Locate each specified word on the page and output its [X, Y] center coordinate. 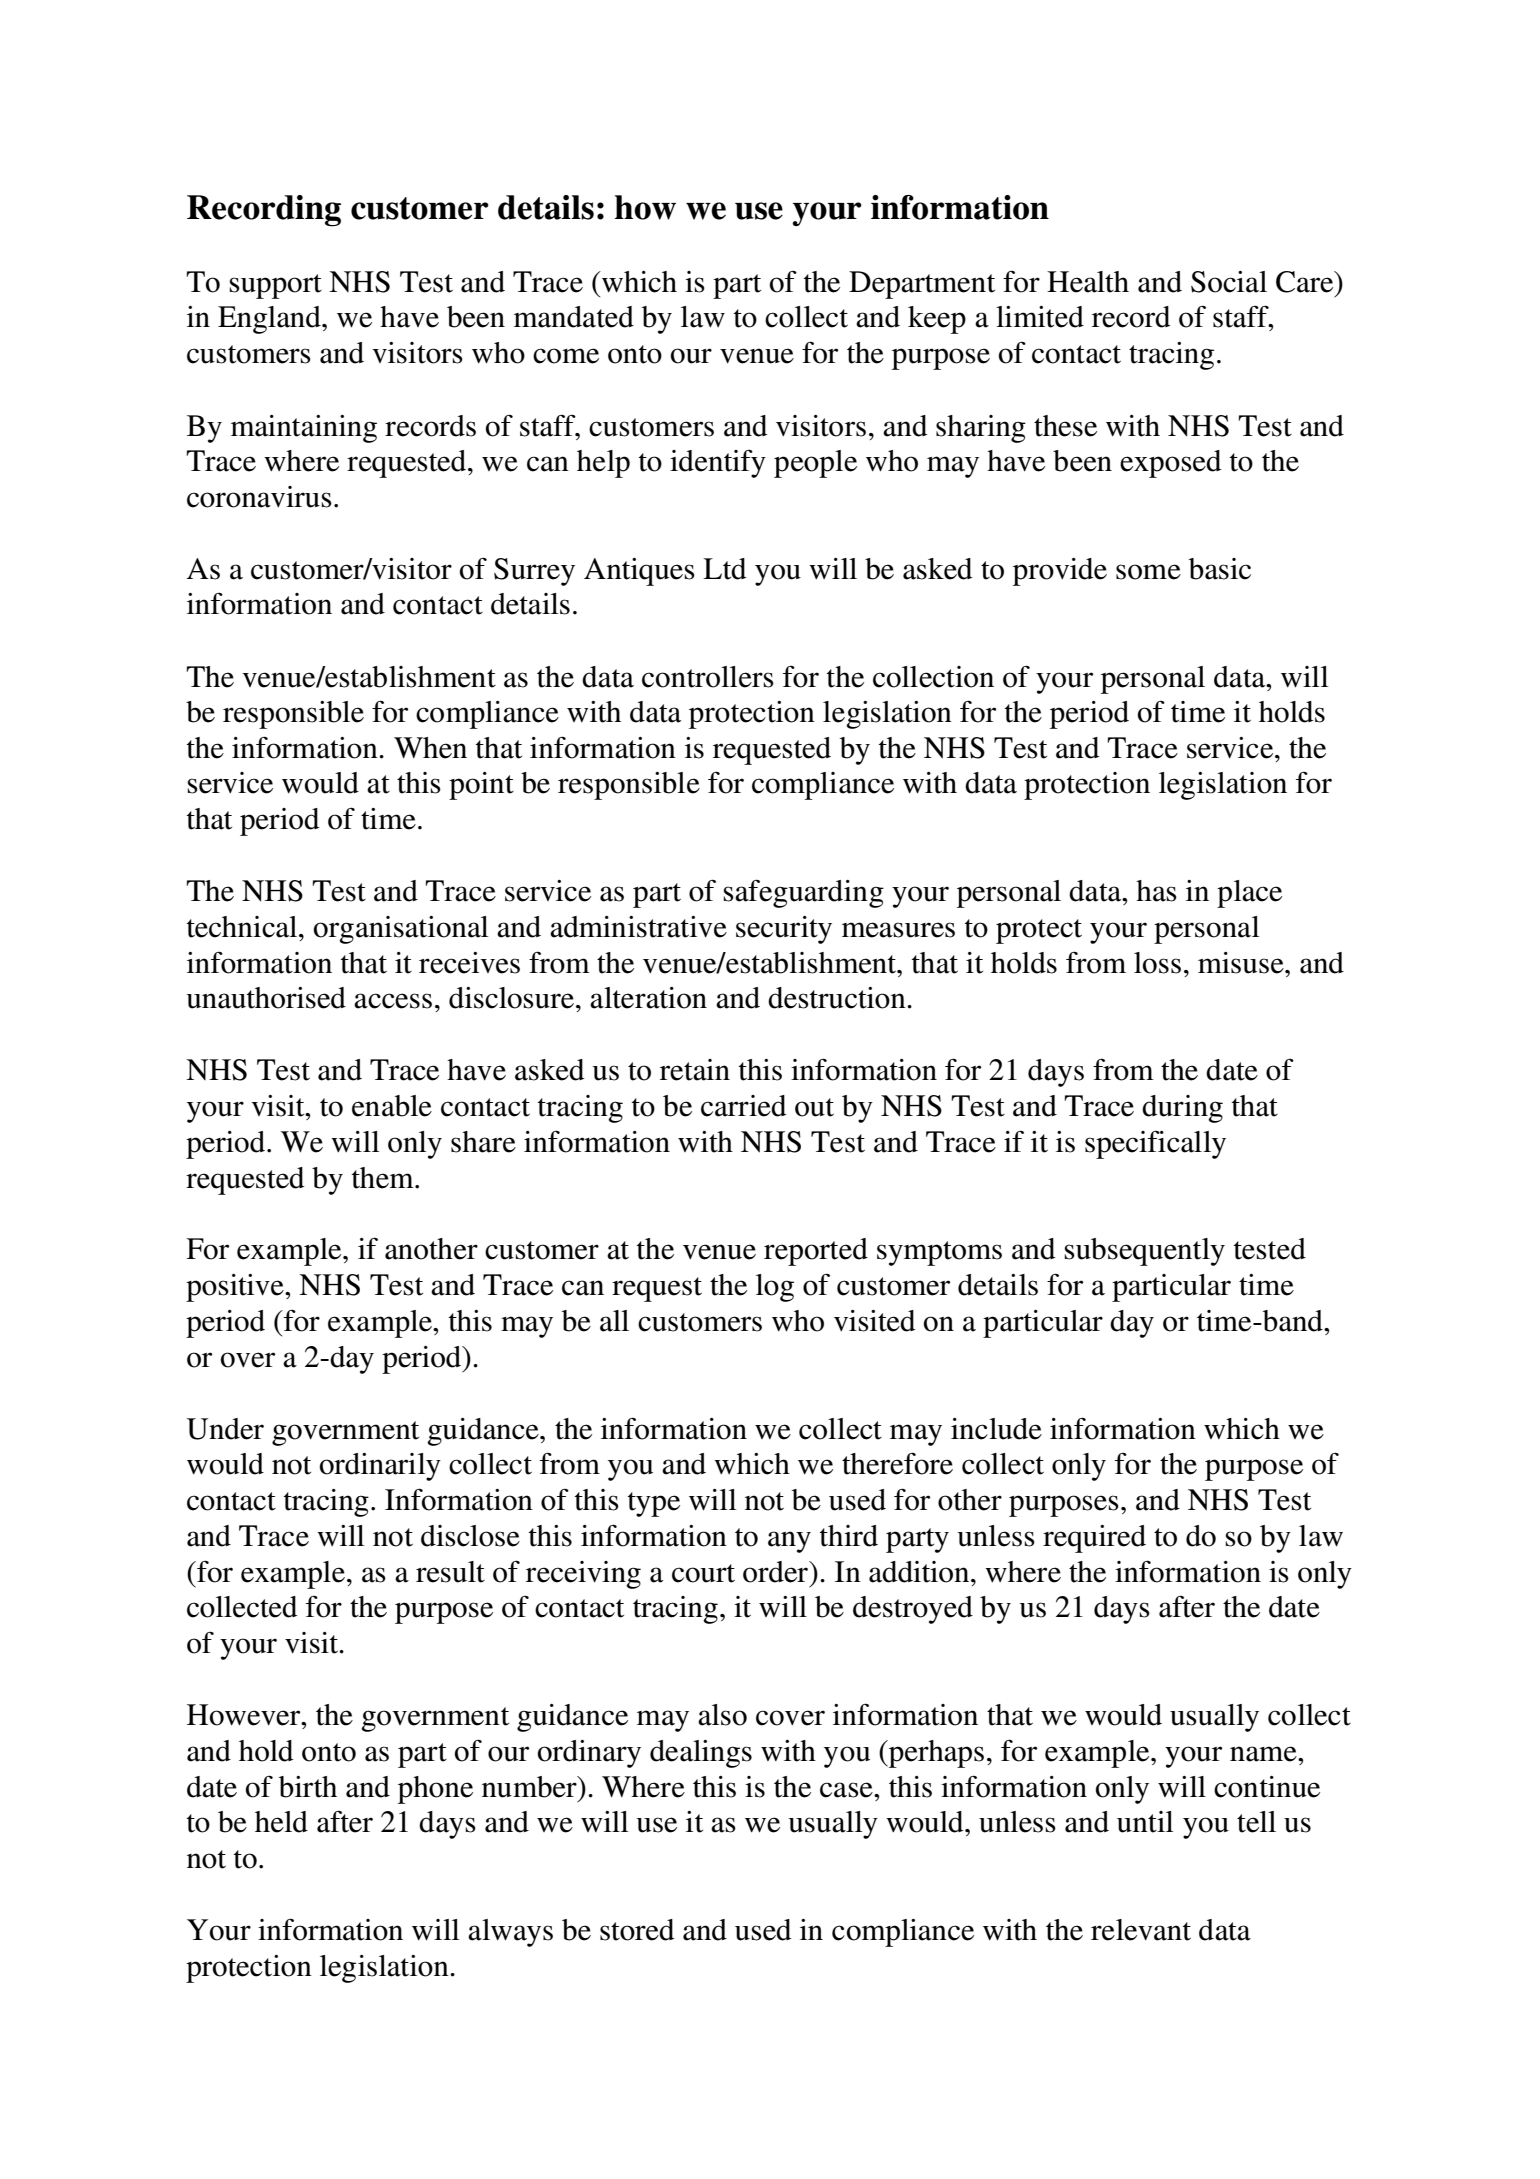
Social [1229, 282]
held [281, 1822]
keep [937, 320]
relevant [1141, 1930]
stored [637, 1930]
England [270, 320]
